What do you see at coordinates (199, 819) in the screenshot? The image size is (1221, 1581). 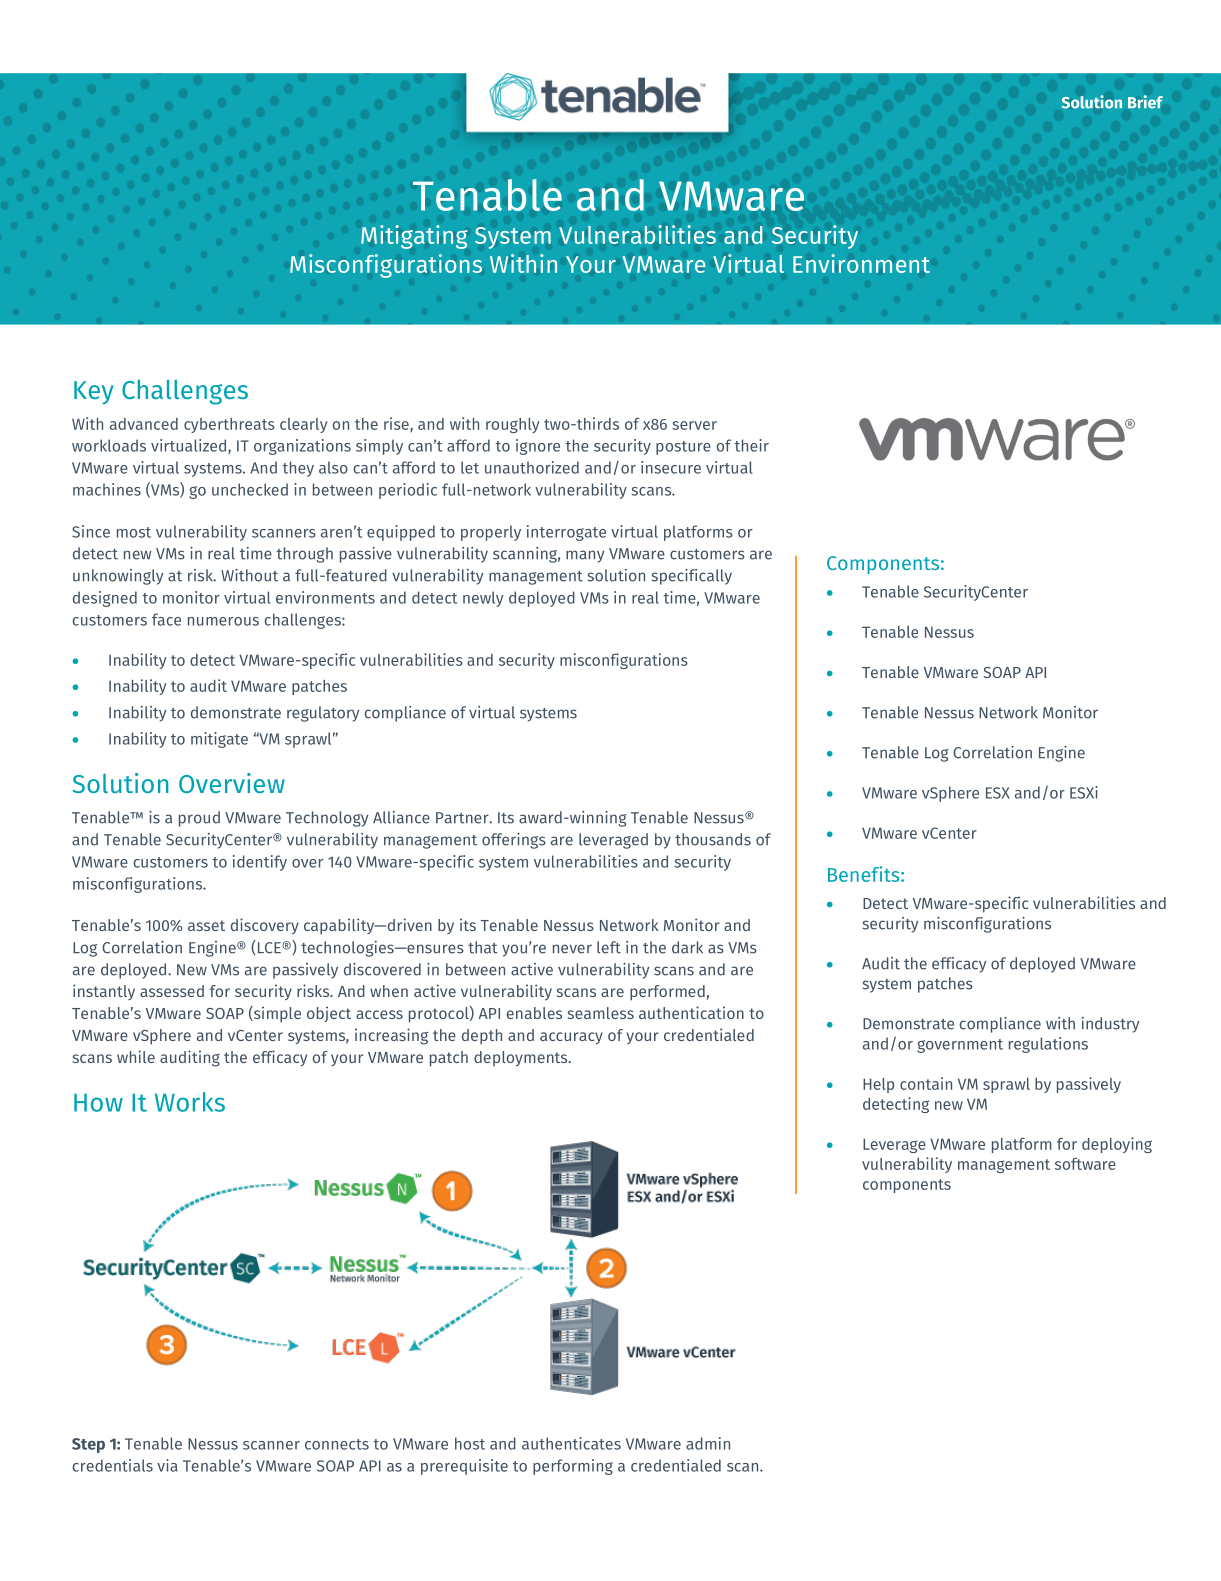 I see `proud` at bounding box center [199, 819].
